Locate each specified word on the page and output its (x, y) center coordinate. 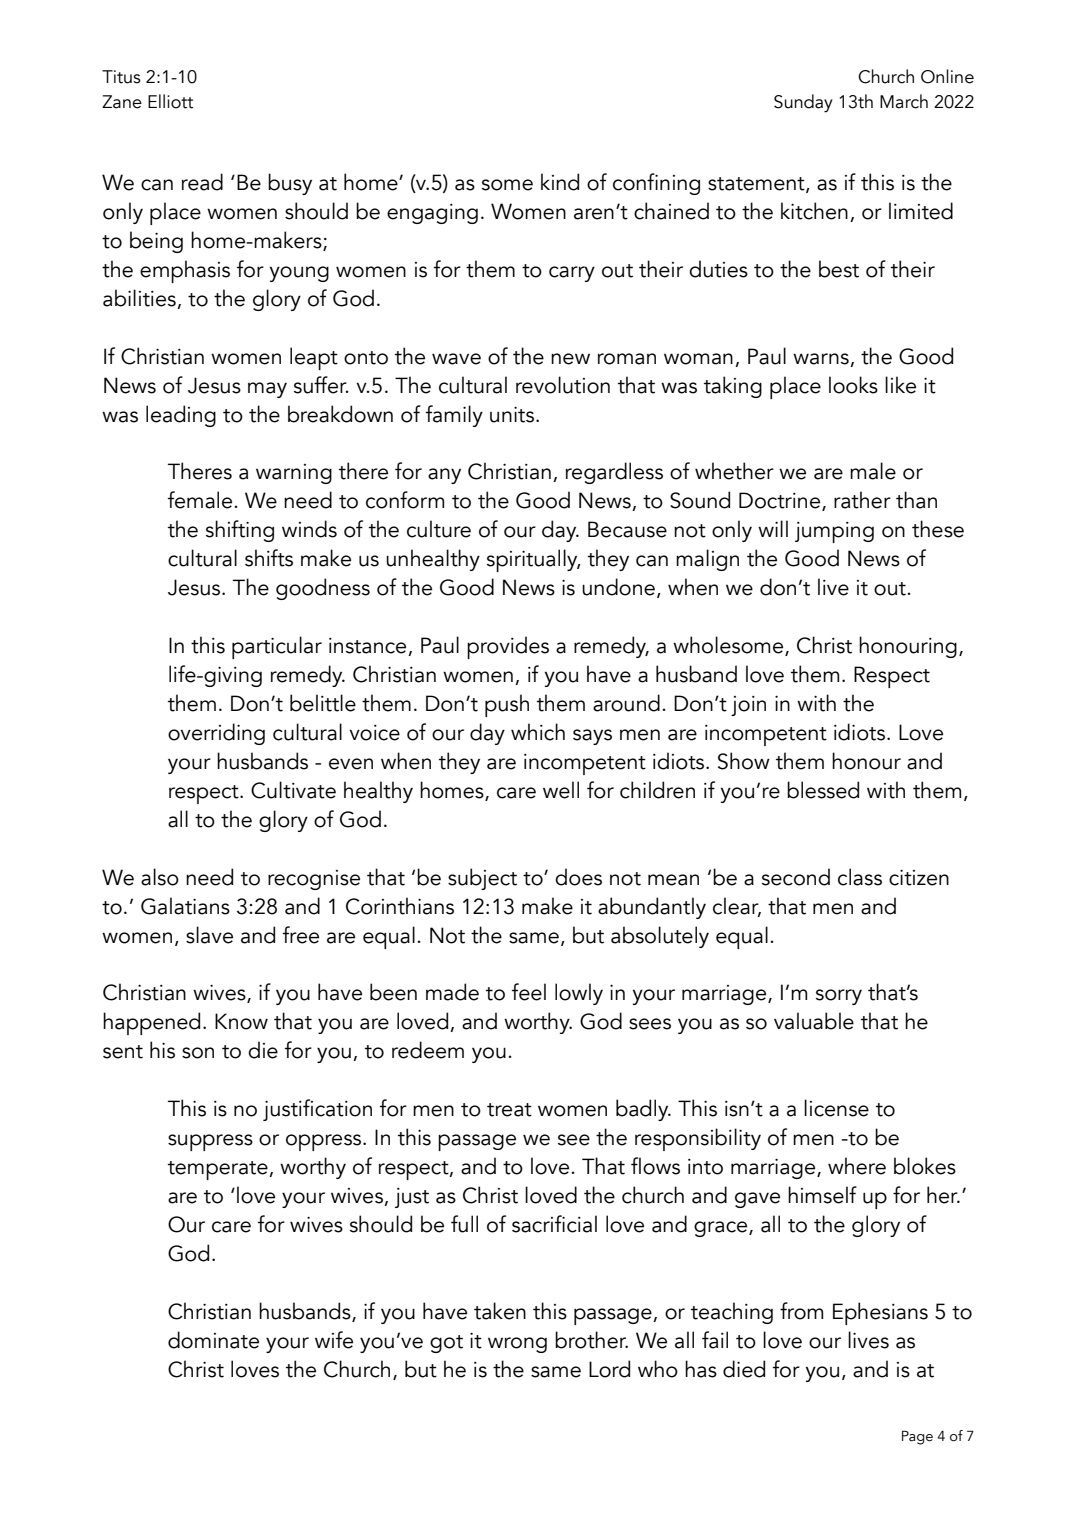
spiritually (533, 560)
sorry (839, 997)
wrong (517, 1345)
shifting (240, 531)
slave (209, 935)
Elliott (170, 101)
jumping (834, 532)
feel (529, 992)
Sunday (803, 103)
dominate (213, 1340)
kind (560, 182)
